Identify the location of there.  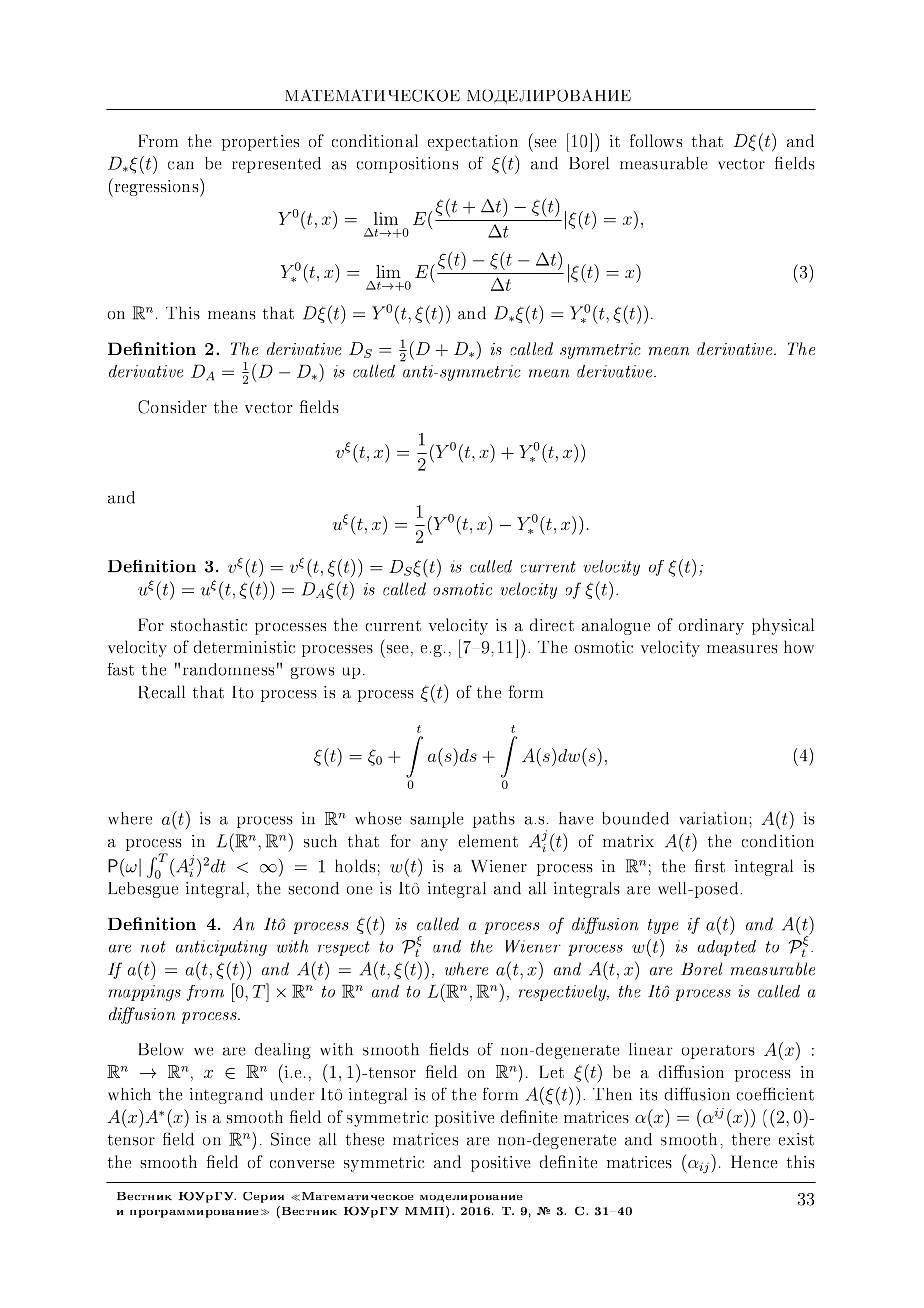
(751, 1139).
